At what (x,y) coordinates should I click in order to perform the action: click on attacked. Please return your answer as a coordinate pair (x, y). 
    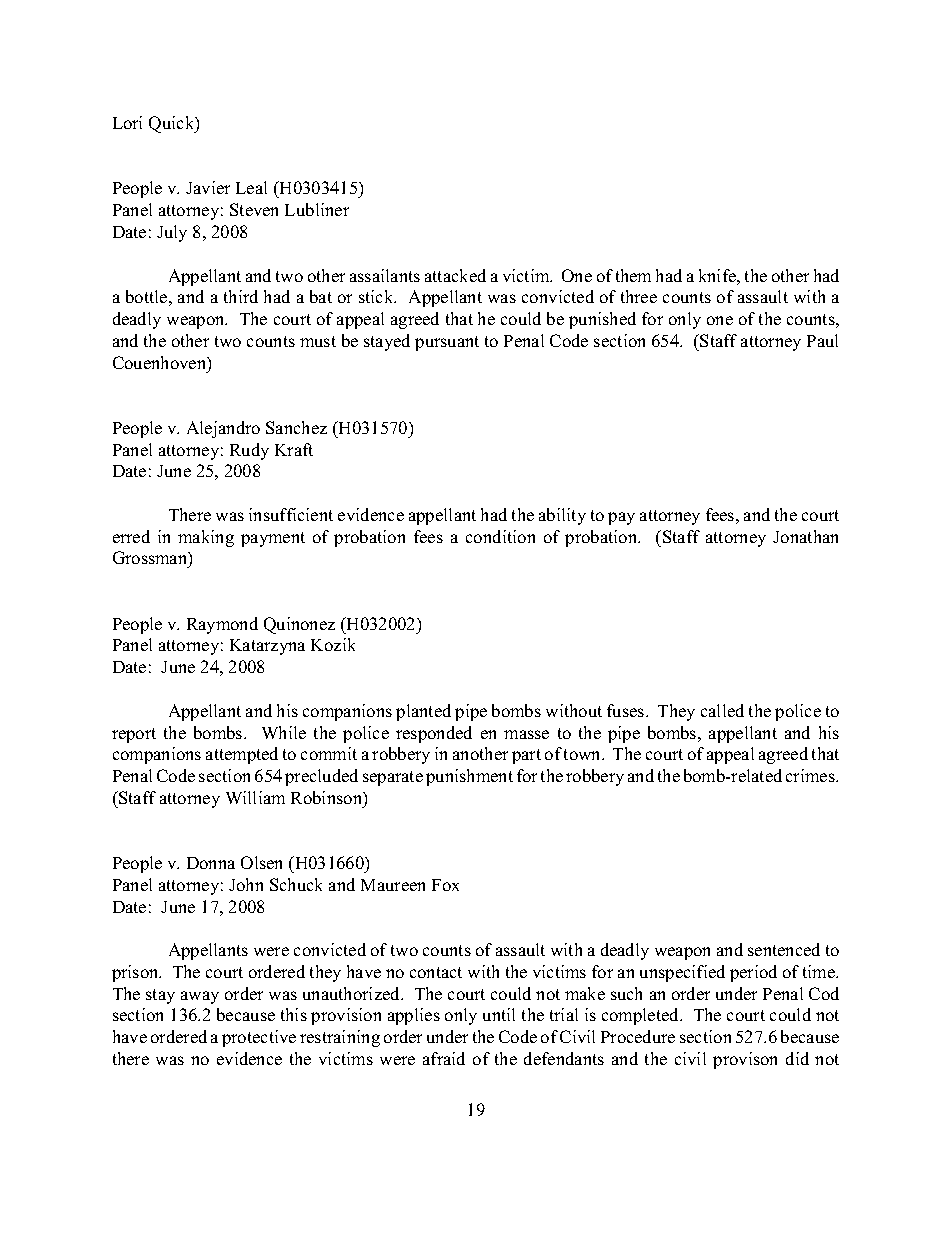
    Looking at the image, I should click on (455, 275).
